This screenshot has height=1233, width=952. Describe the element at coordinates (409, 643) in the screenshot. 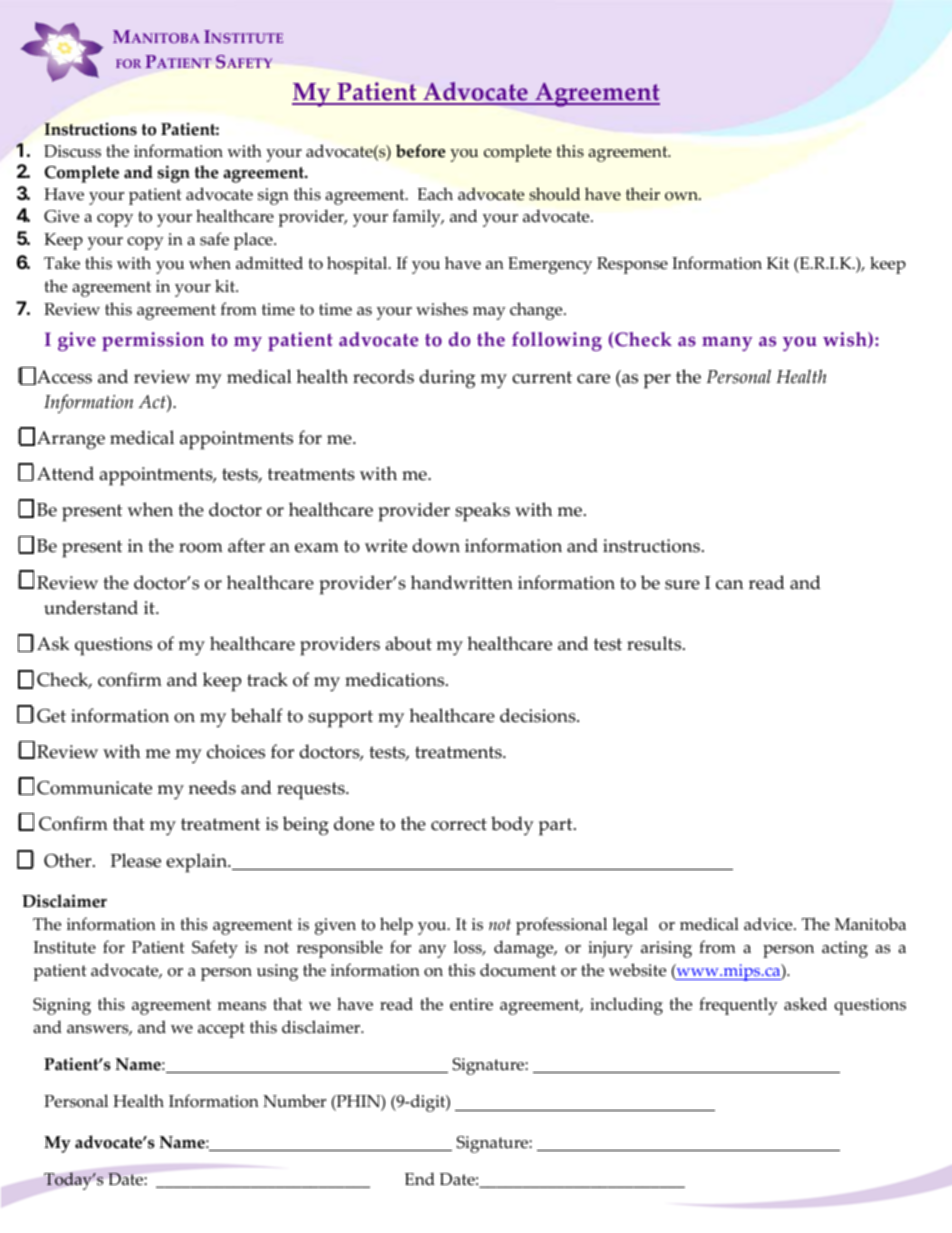

I see `about` at that location.
